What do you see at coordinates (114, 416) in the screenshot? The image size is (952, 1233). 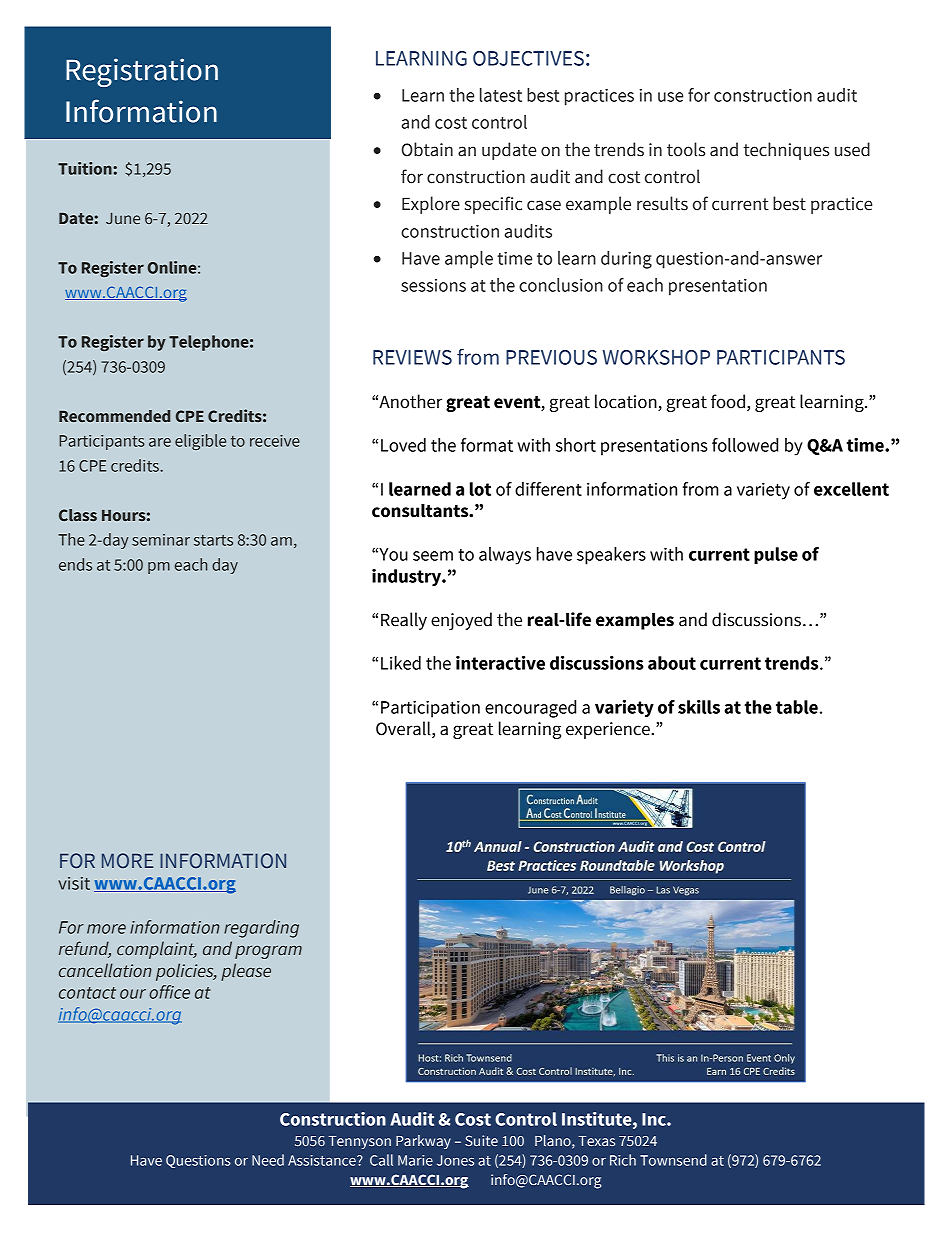 I see `Recommended` at bounding box center [114, 416].
